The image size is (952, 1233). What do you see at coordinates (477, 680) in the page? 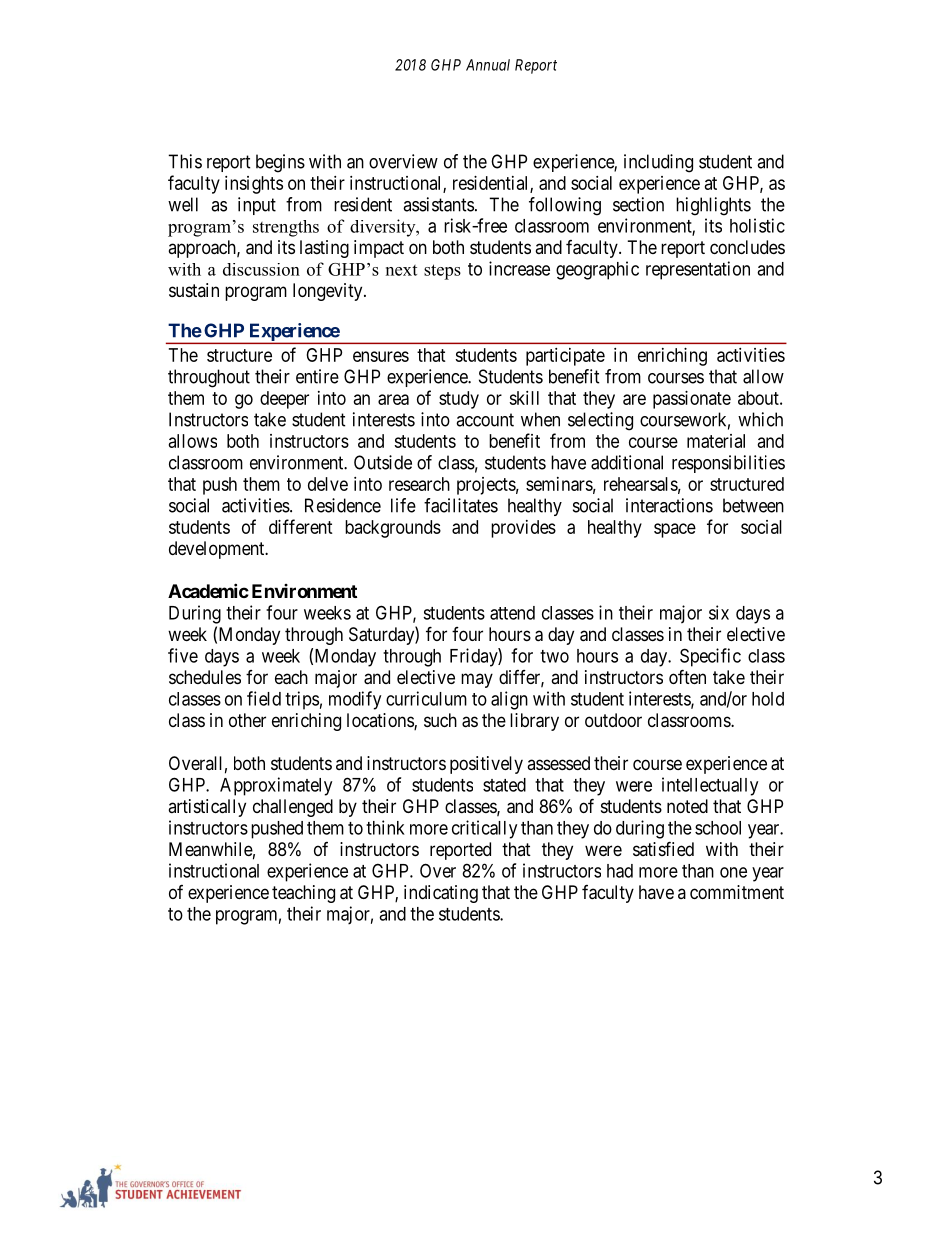
I see `may` at bounding box center [477, 680].
